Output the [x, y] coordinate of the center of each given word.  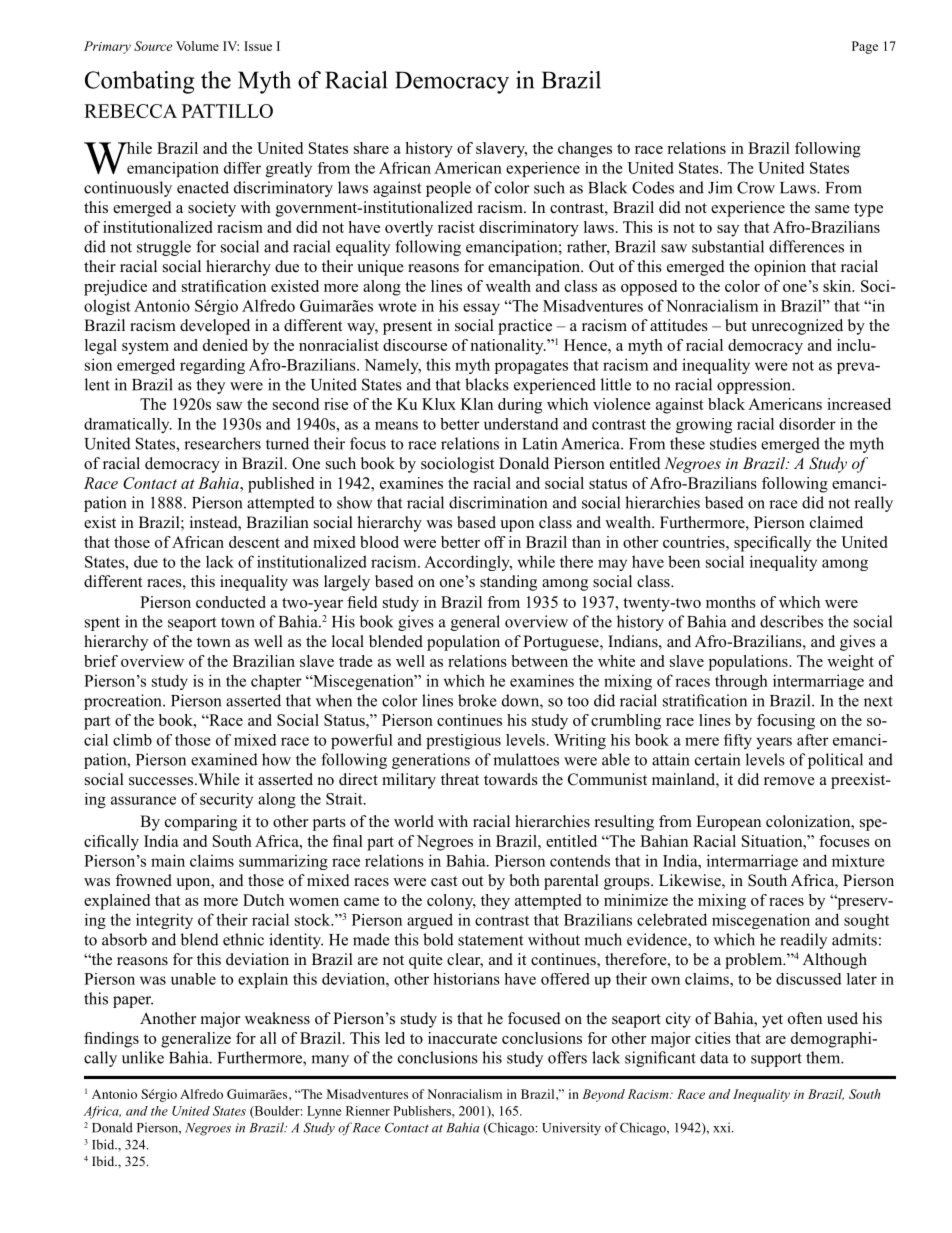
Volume [197, 46]
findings [111, 1040]
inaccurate [462, 1038]
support [776, 1060]
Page [865, 47]
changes [585, 150]
